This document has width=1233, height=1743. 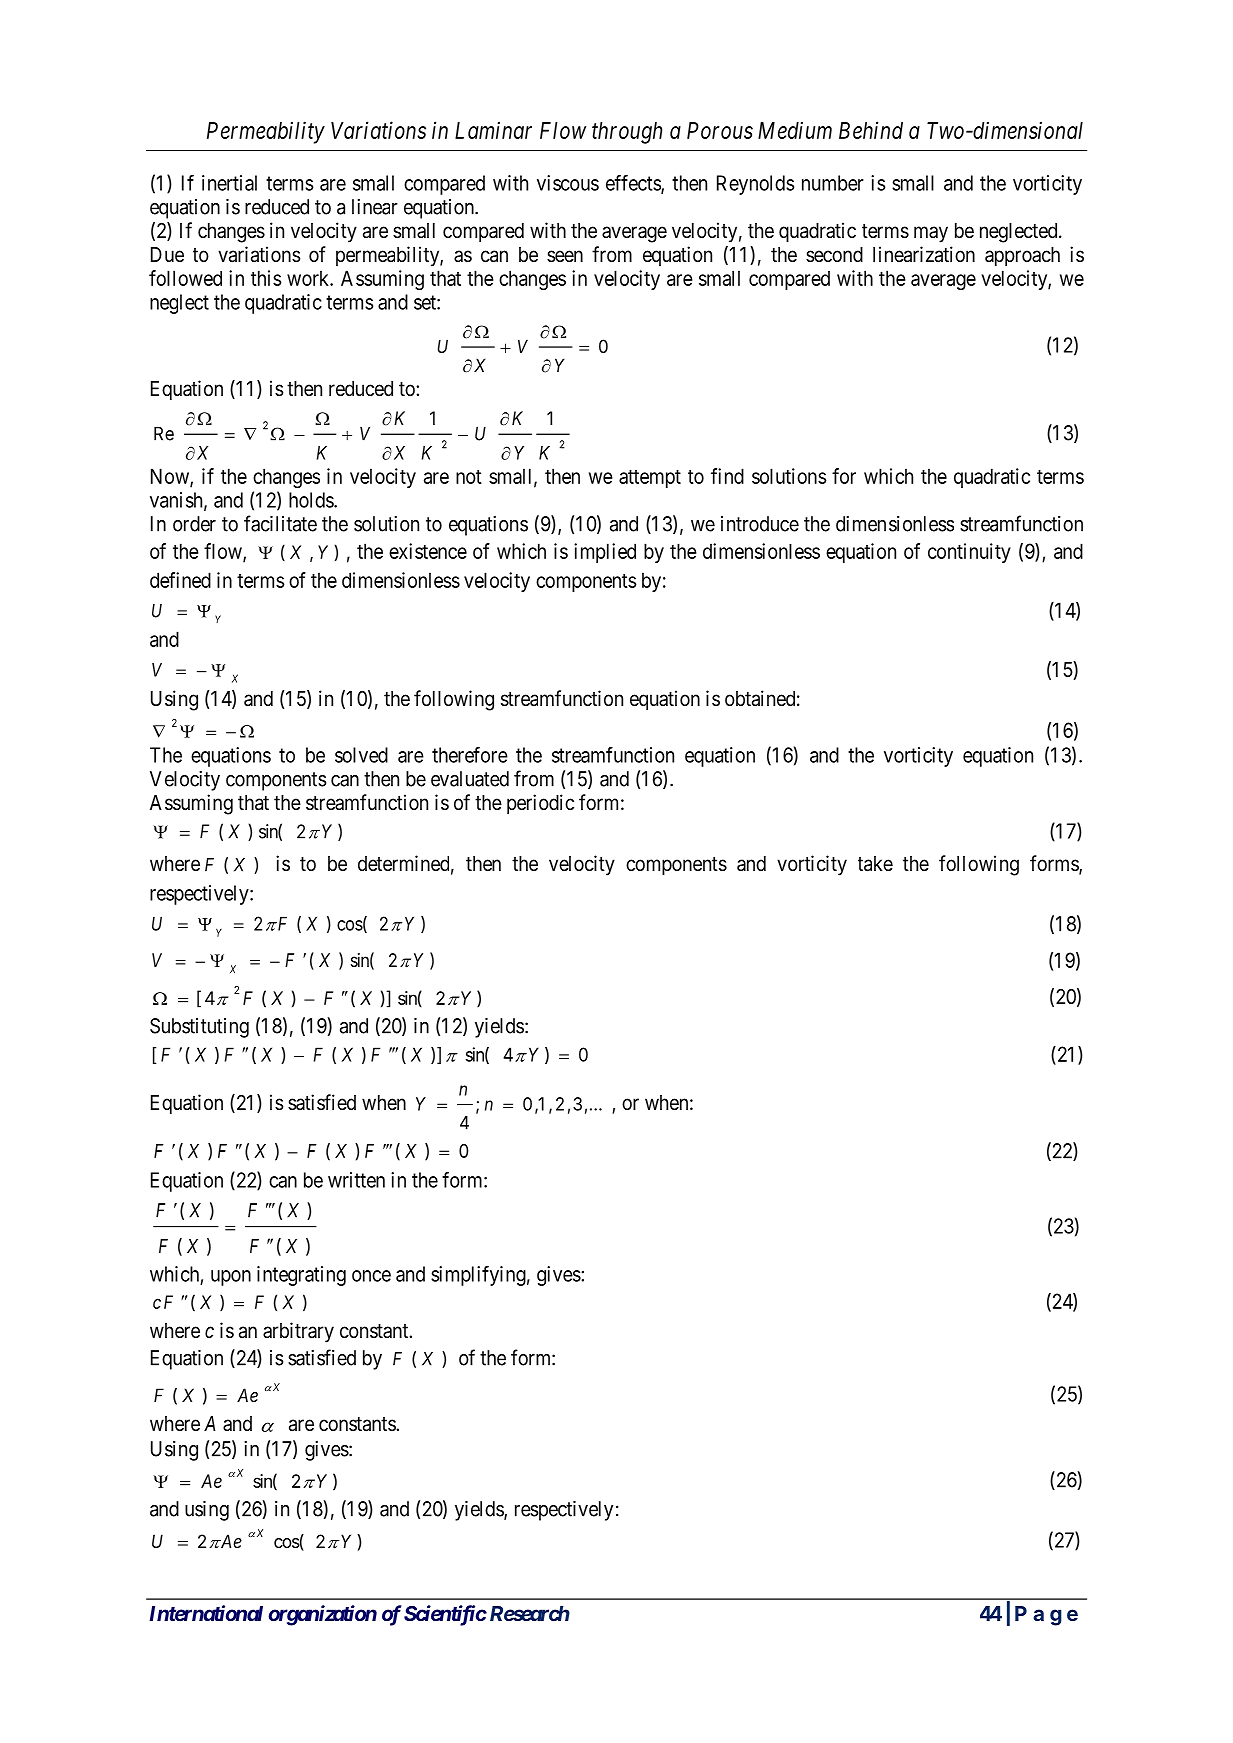 What do you see at coordinates (875, 864) in the document?
I see `take` at bounding box center [875, 864].
